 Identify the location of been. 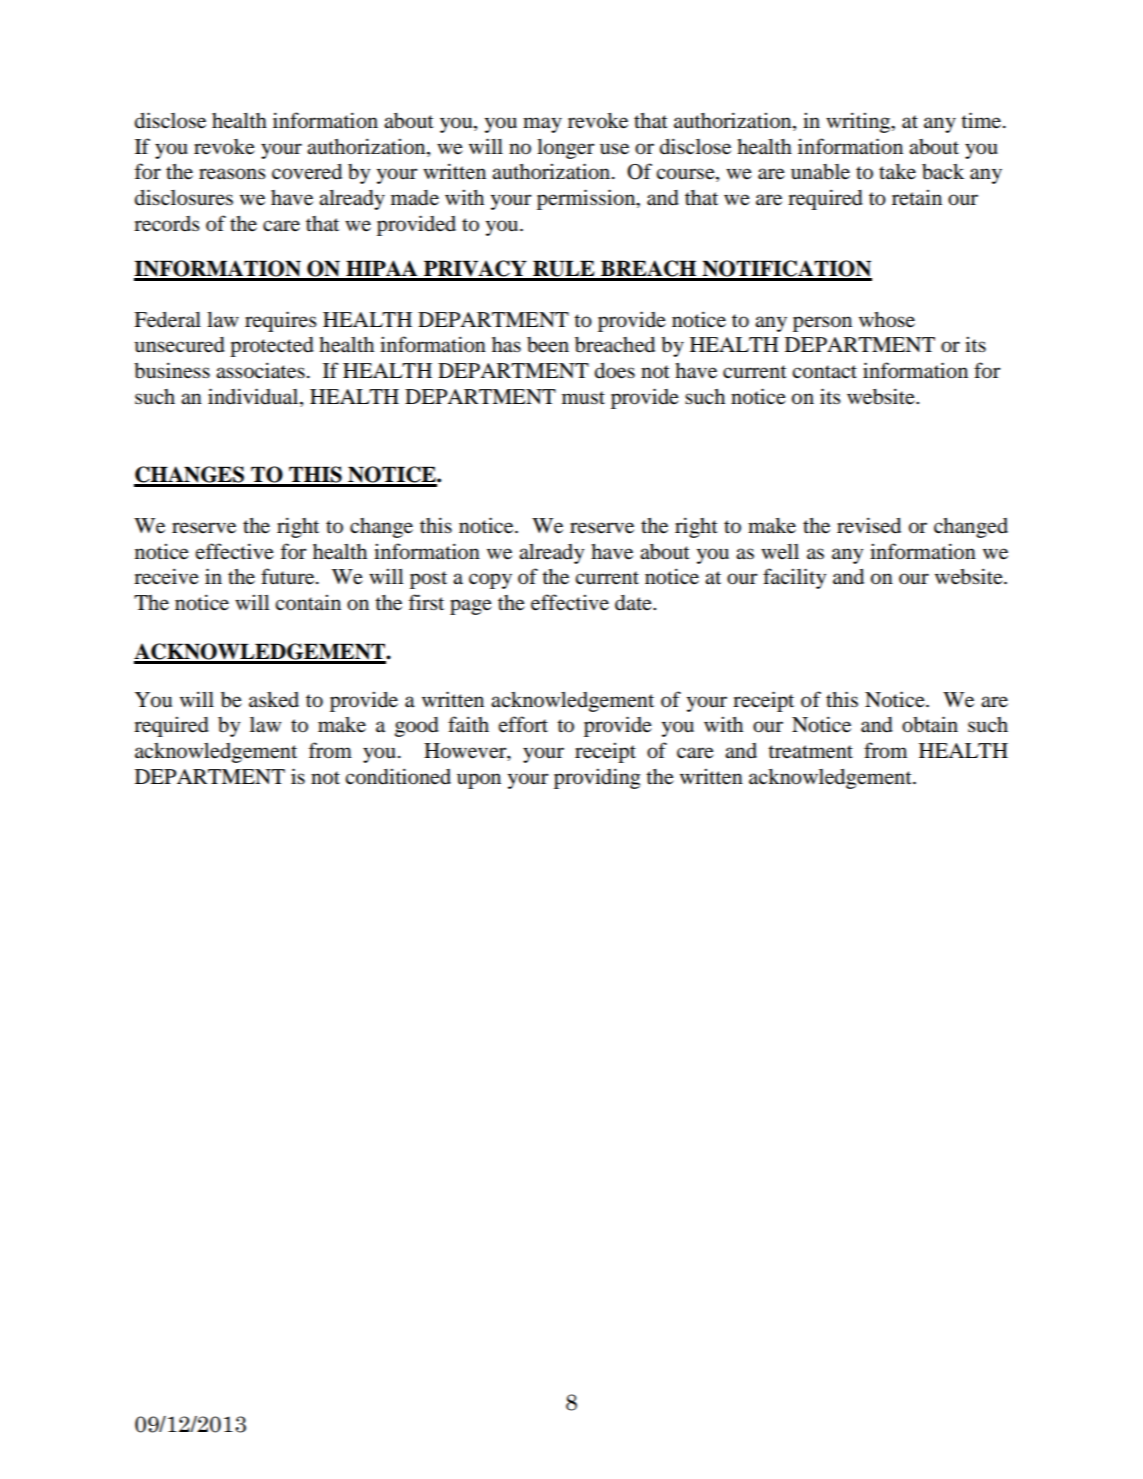
(548, 345).
